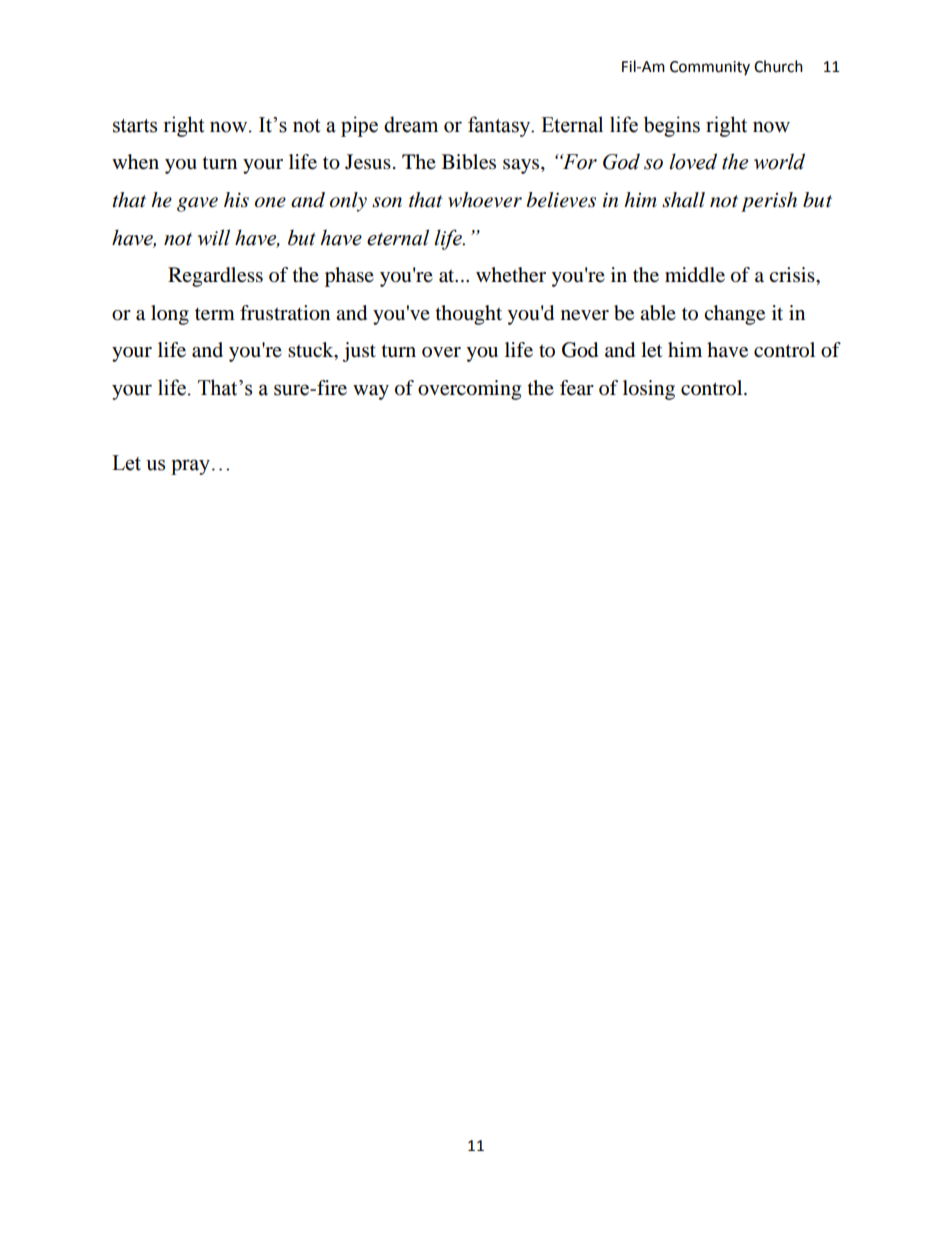 This screenshot has height=1233, width=952. I want to click on thought, so click(469, 315).
